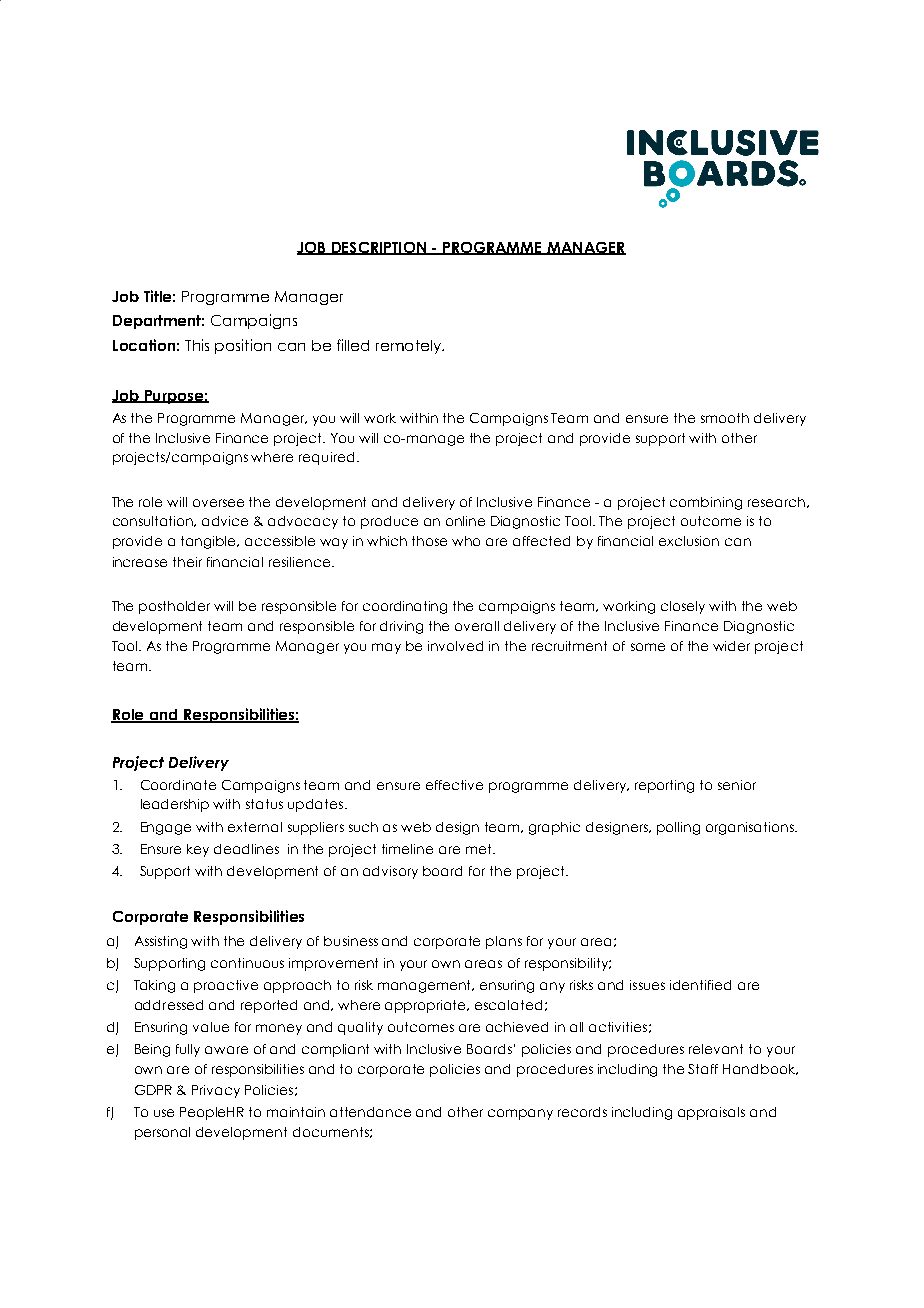 This screenshot has width=924, height=1308. I want to click on This, so click(197, 345).
